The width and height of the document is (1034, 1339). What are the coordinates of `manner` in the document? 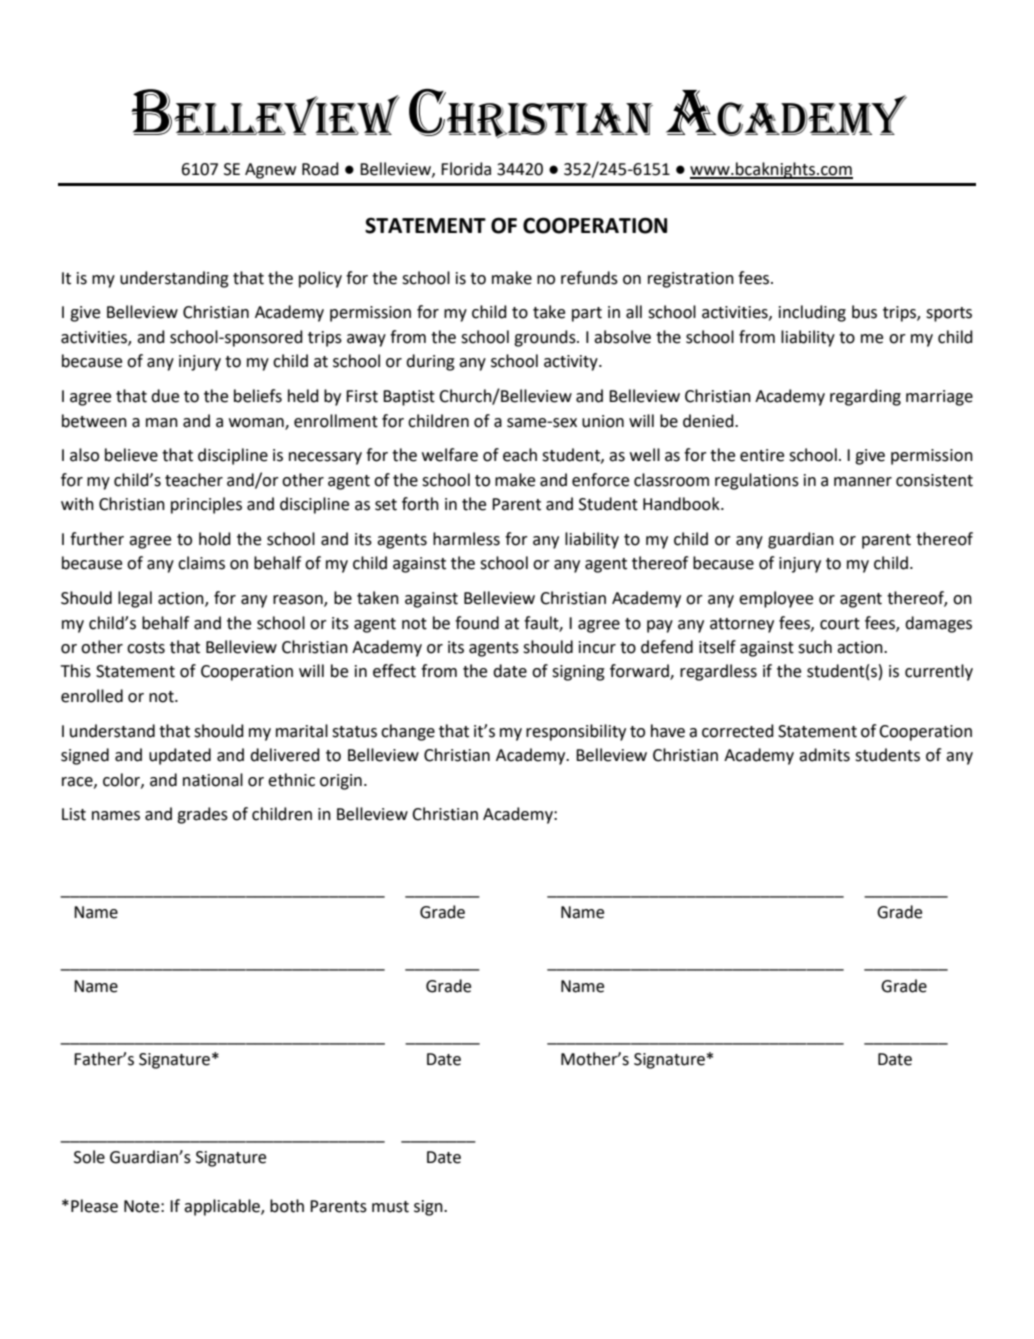 It's located at (863, 482).
